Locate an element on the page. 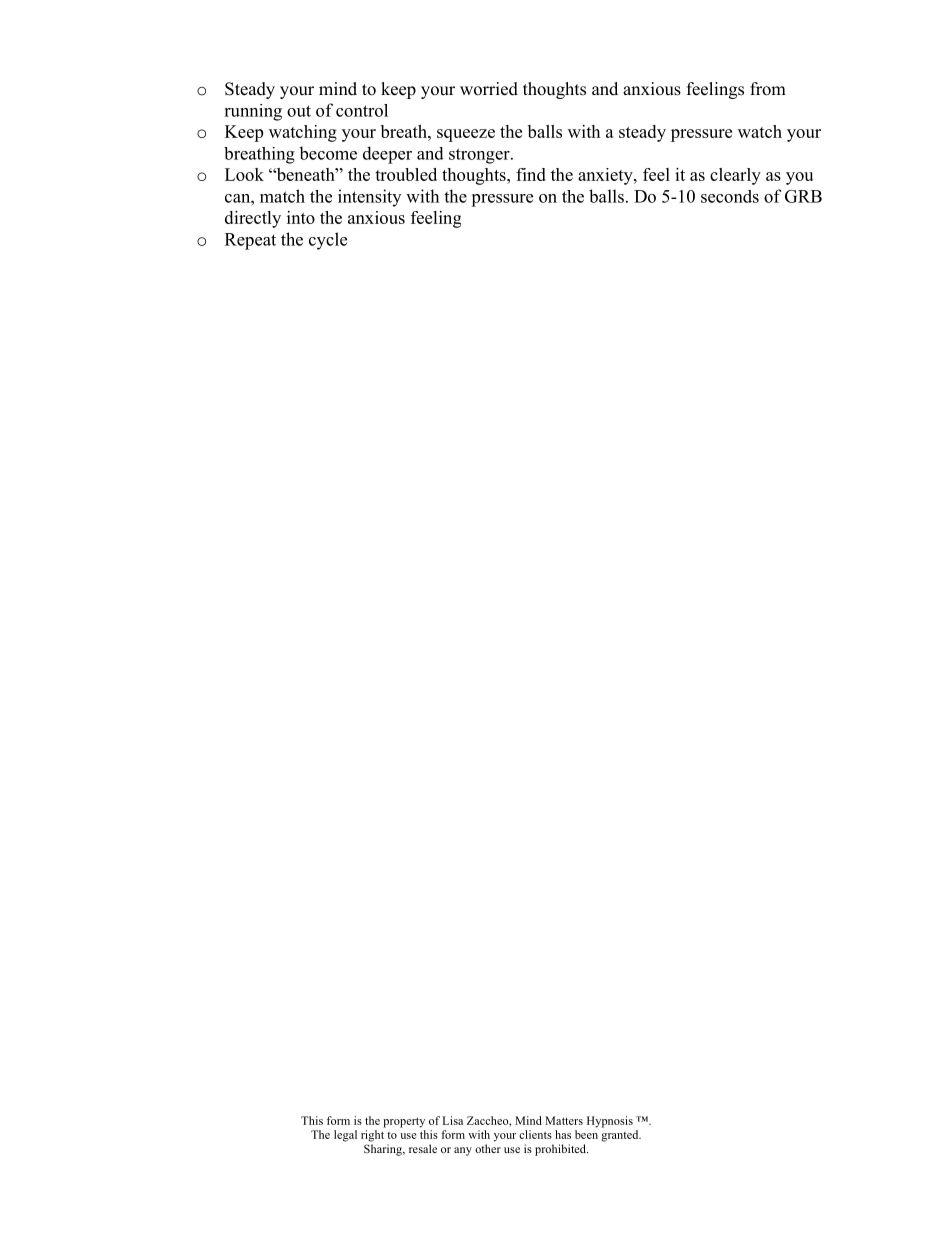 The image size is (952, 1233). seconds is located at coordinates (730, 196).
